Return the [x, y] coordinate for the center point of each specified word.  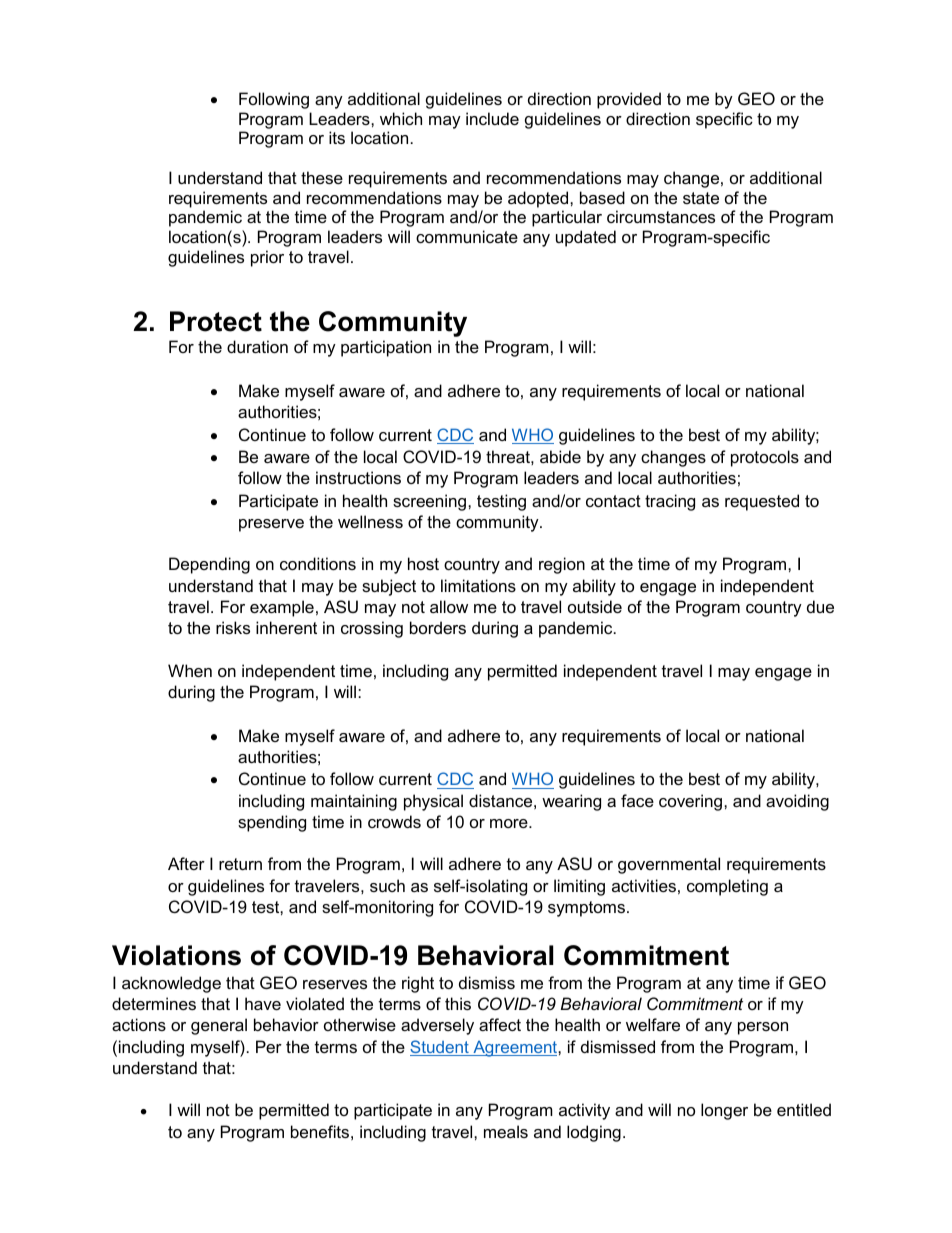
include [492, 118]
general [219, 1026]
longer [724, 1111]
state [701, 198]
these [322, 177]
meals [506, 1131]
